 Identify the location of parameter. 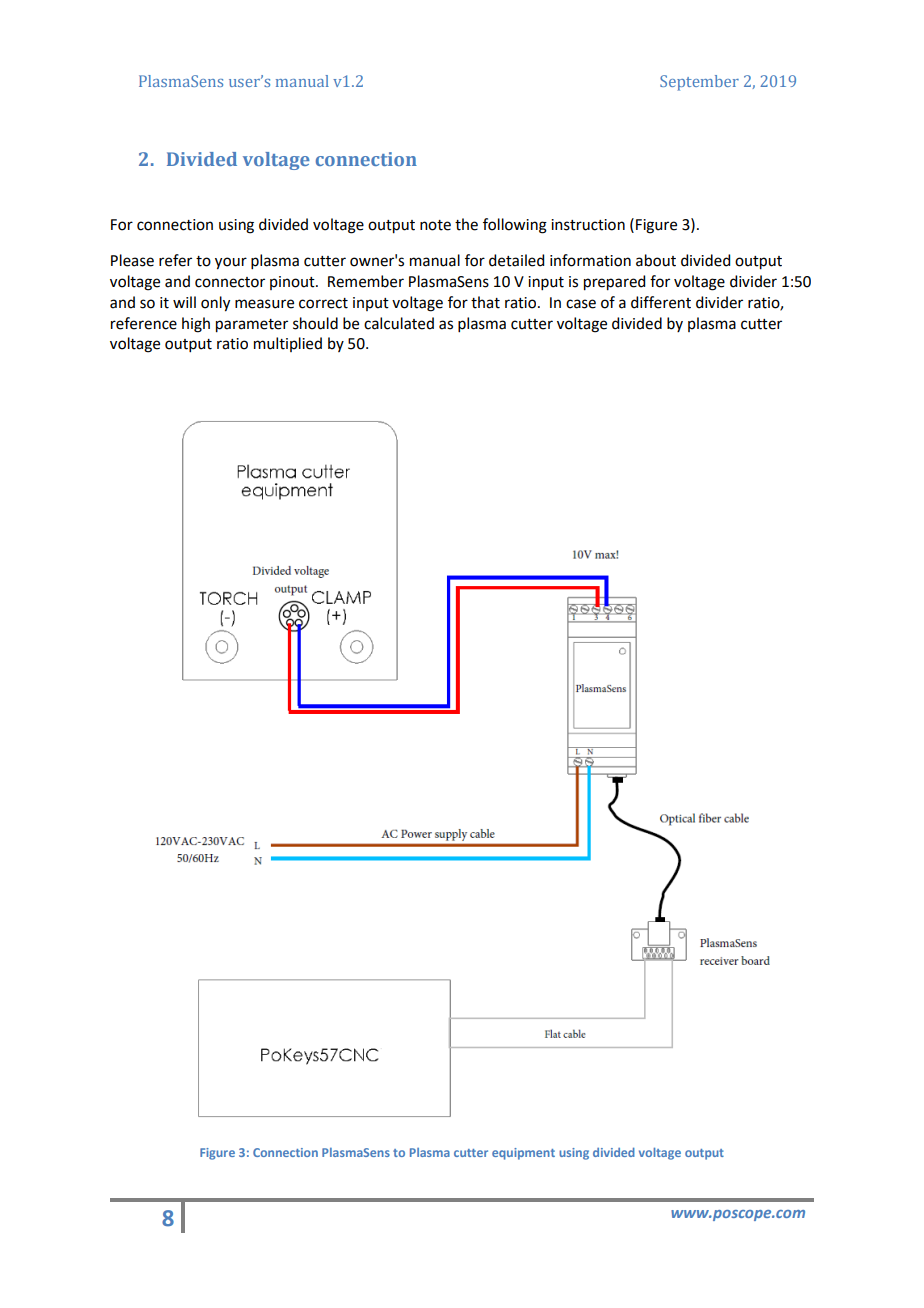
(252, 326).
